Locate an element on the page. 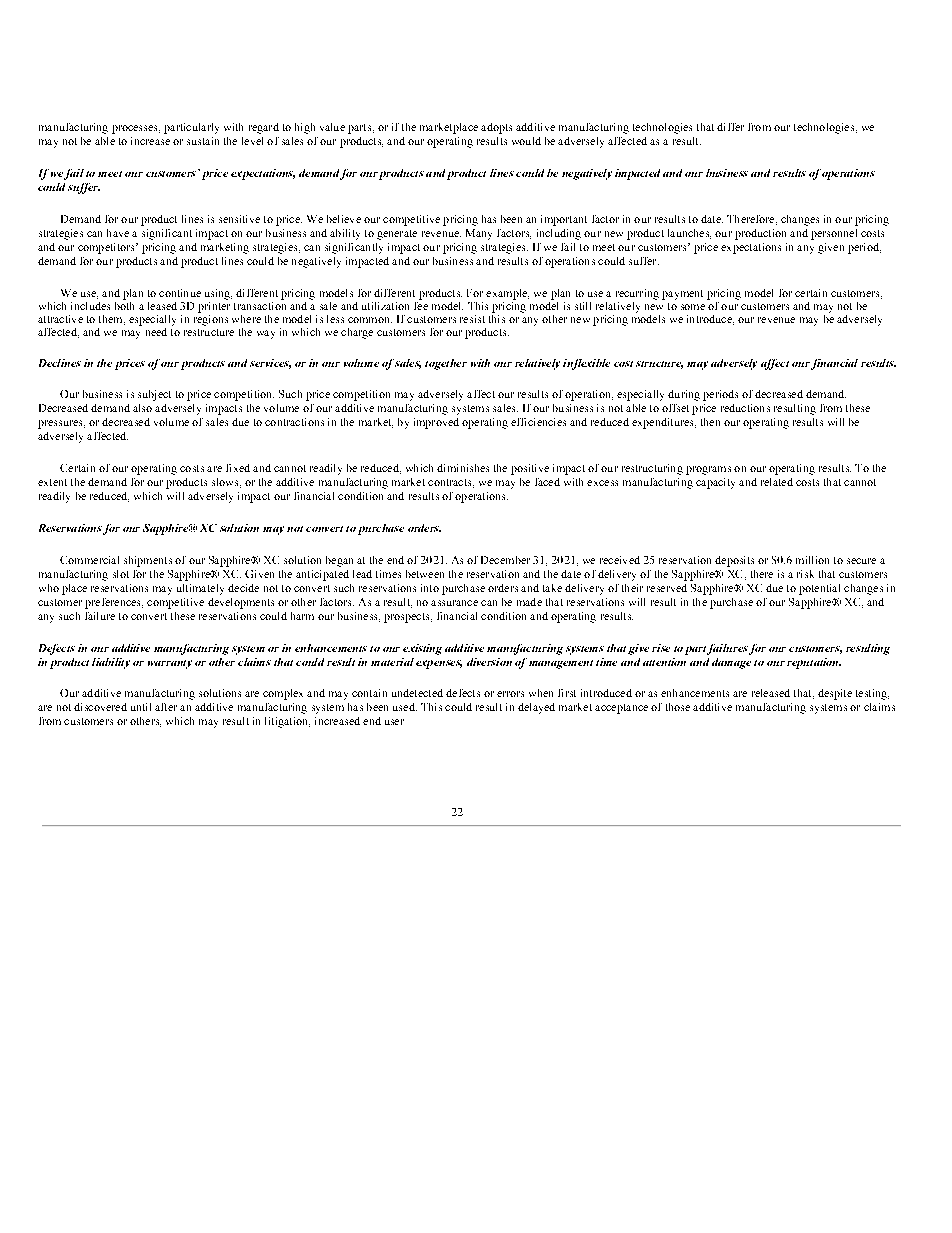  adopts is located at coordinates (496, 128).
